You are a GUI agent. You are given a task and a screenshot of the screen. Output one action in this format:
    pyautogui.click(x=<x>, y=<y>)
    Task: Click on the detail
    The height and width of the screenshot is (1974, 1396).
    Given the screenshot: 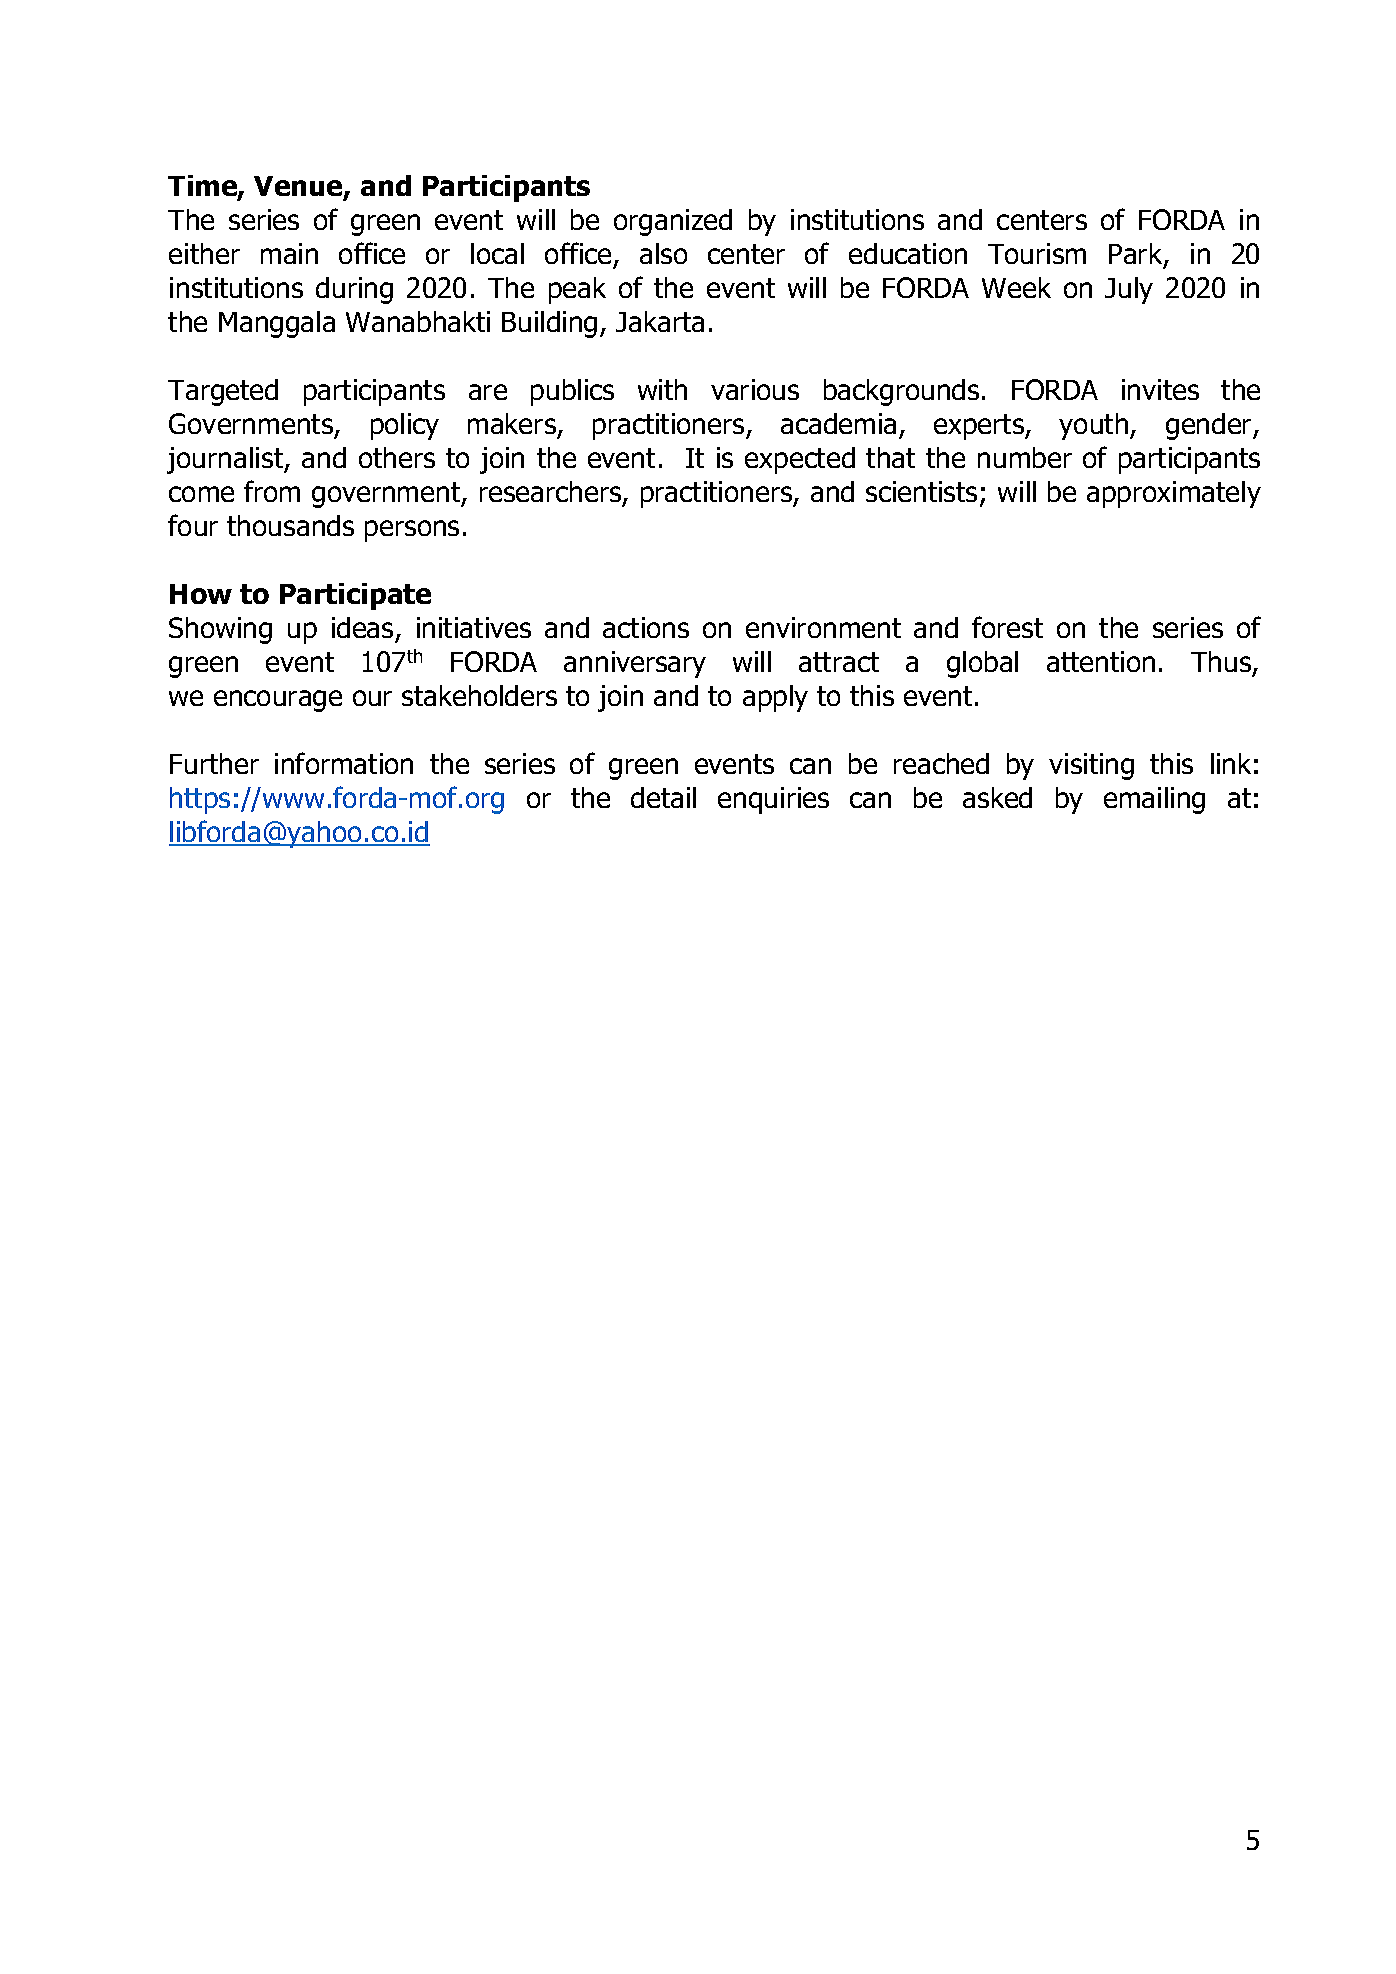 What is the action you would take?
    pyautogui.click(x=663, y=797)
